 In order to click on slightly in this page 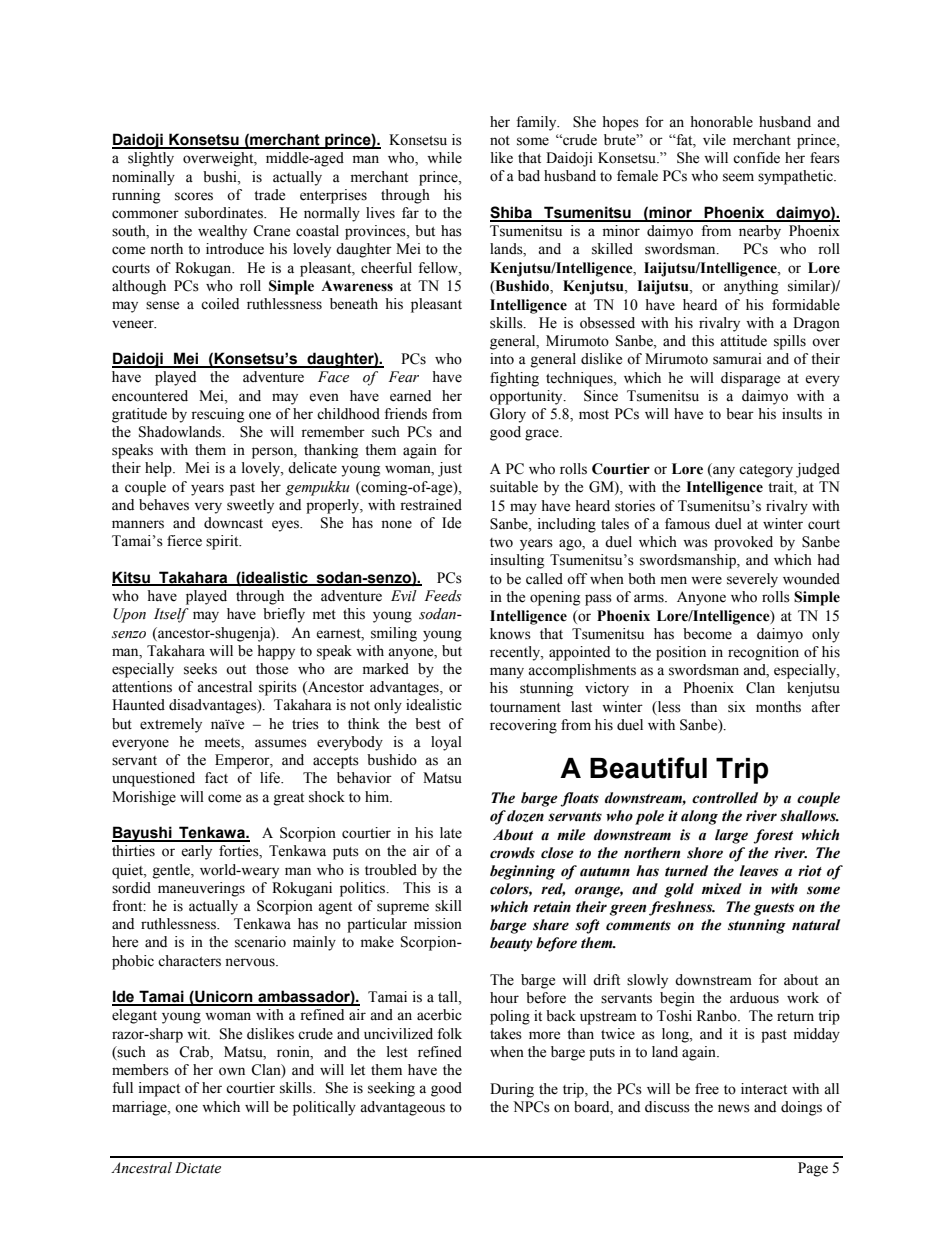, I will do `click(151, 159)`.
